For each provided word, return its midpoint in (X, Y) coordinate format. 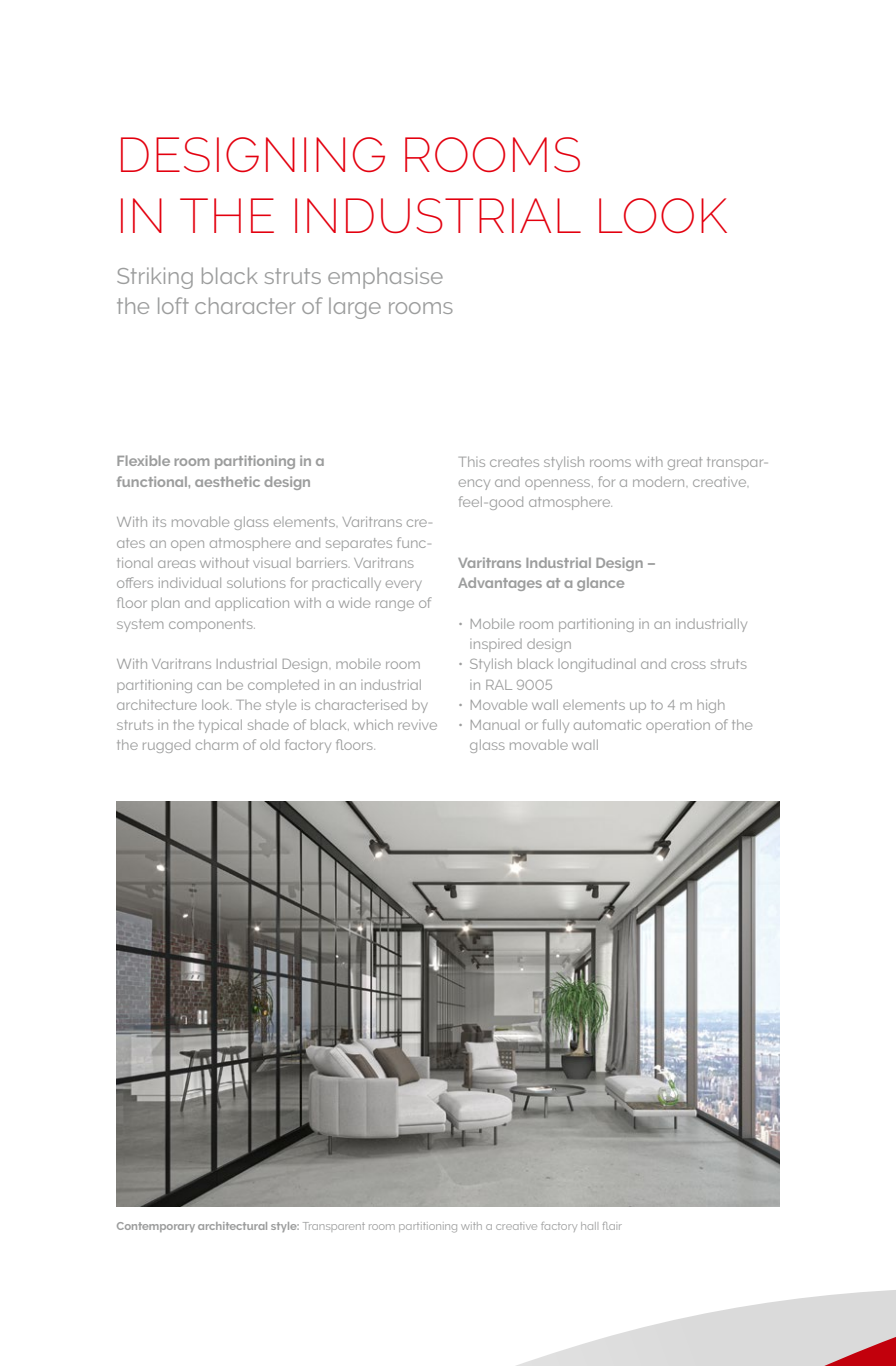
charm (217, 744)
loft (173, 305)
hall (588, 1226)
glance (600, 584)
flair (612, 1226)
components (212, 625)
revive (417, 726)
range (395, 605)
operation (678, 726)
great (685, 463)
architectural (232, 1226)
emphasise (385, 278)
